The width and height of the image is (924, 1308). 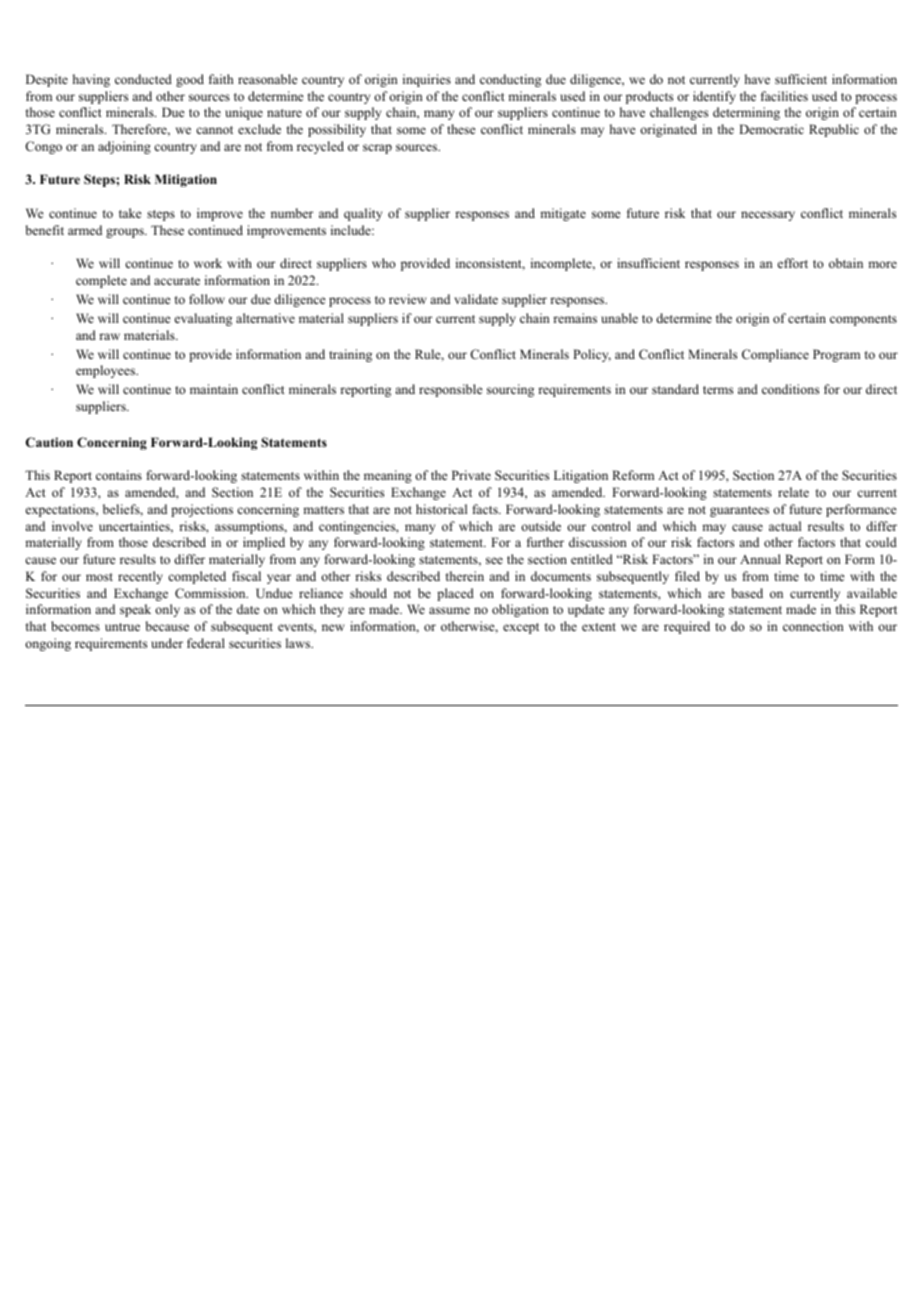 I want to click on facilities, so click(x=784, y=96).
